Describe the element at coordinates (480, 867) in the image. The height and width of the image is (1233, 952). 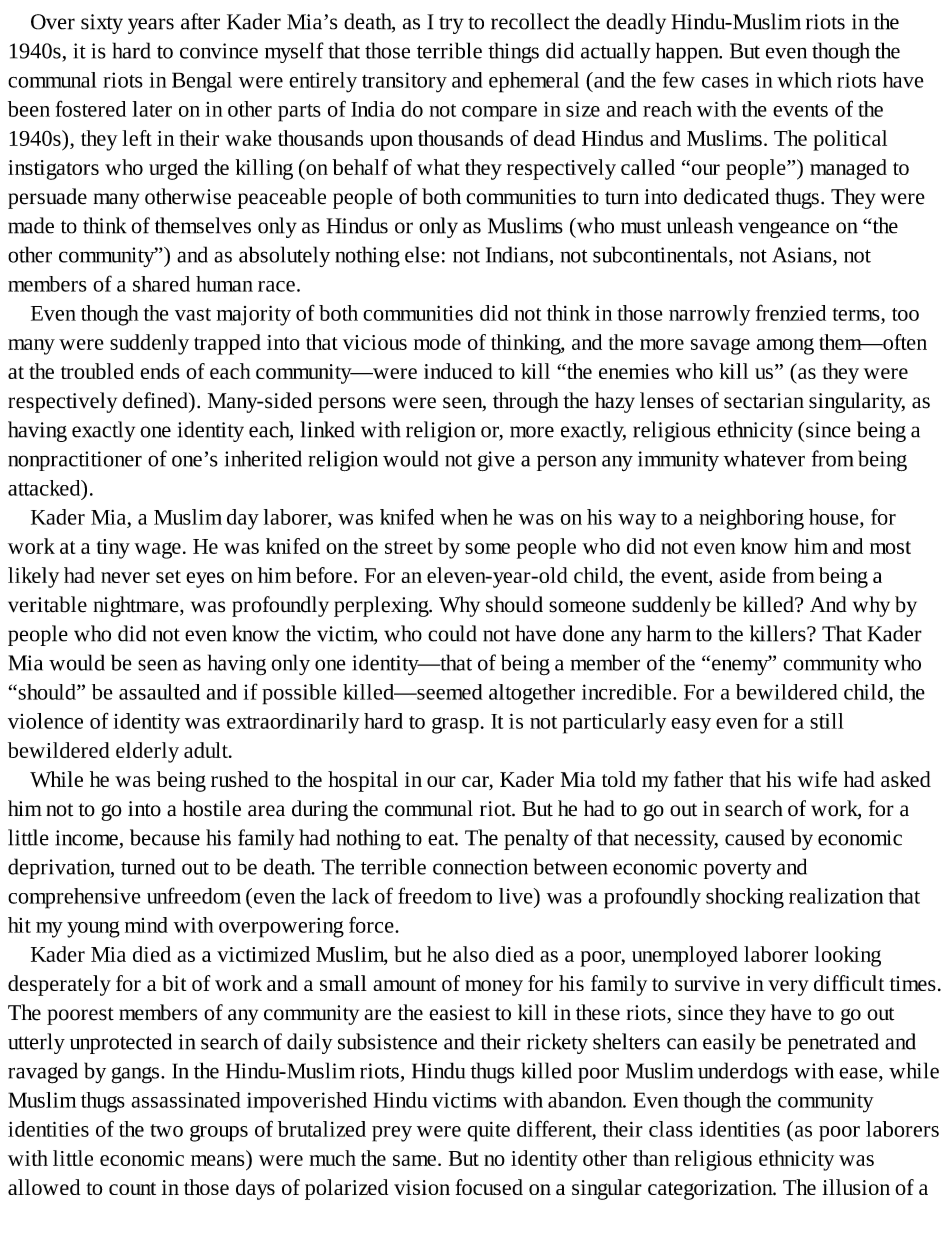
I see `connection` at that location.
